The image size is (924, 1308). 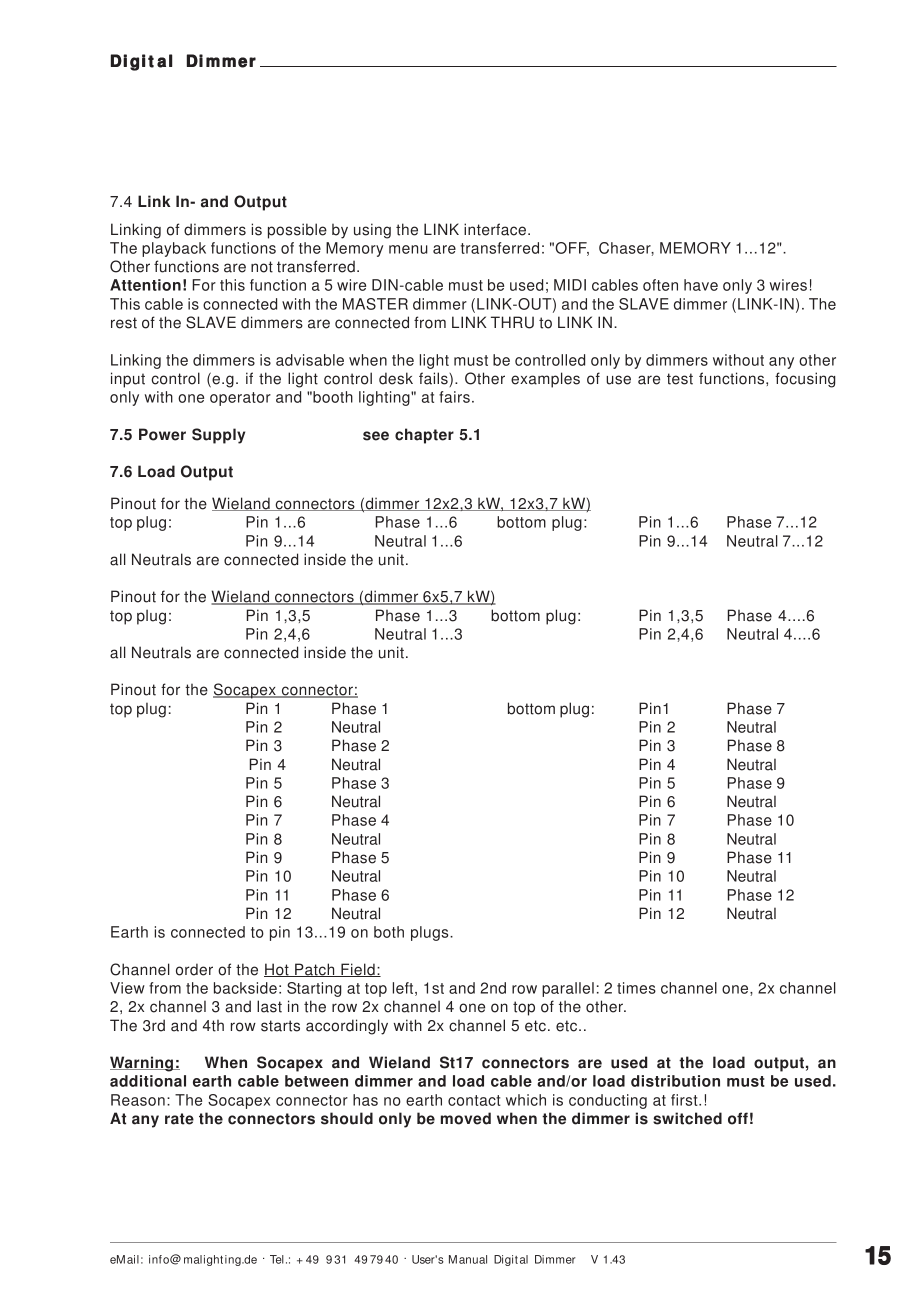 I want to click on Tel, so click(x=277, y=1259).
